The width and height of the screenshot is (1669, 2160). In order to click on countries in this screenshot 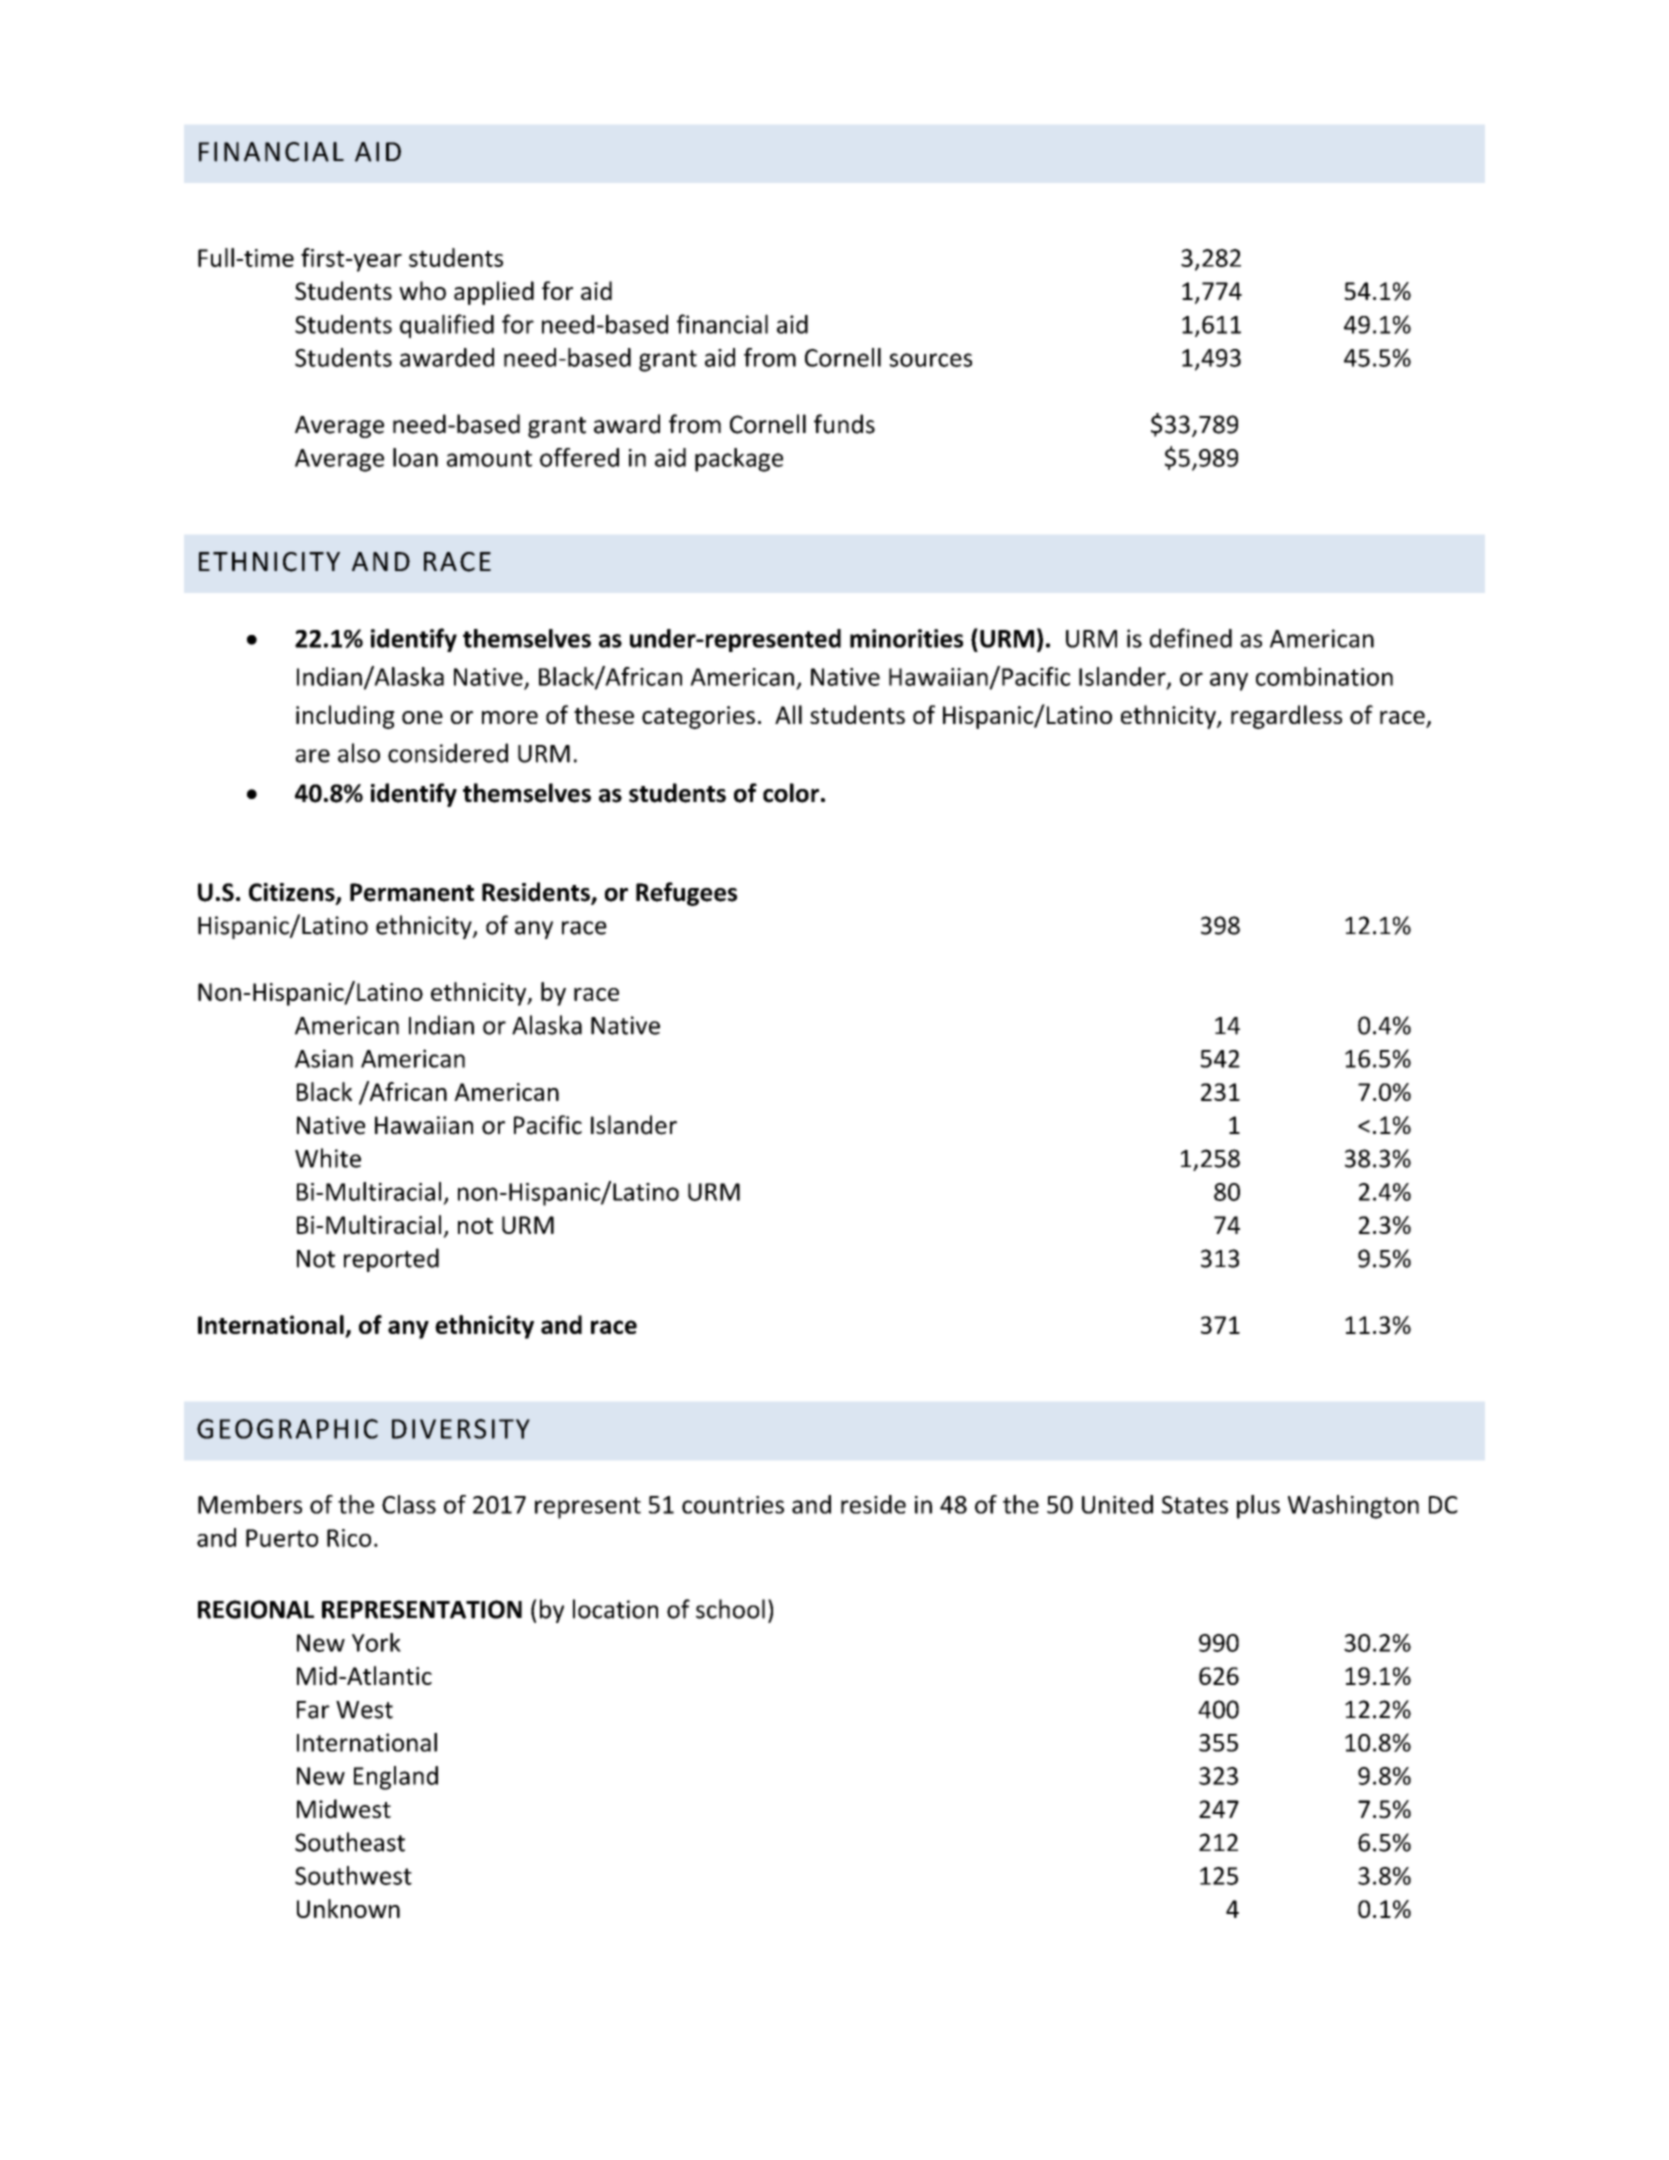, I will do `click(733, 1505)`.
